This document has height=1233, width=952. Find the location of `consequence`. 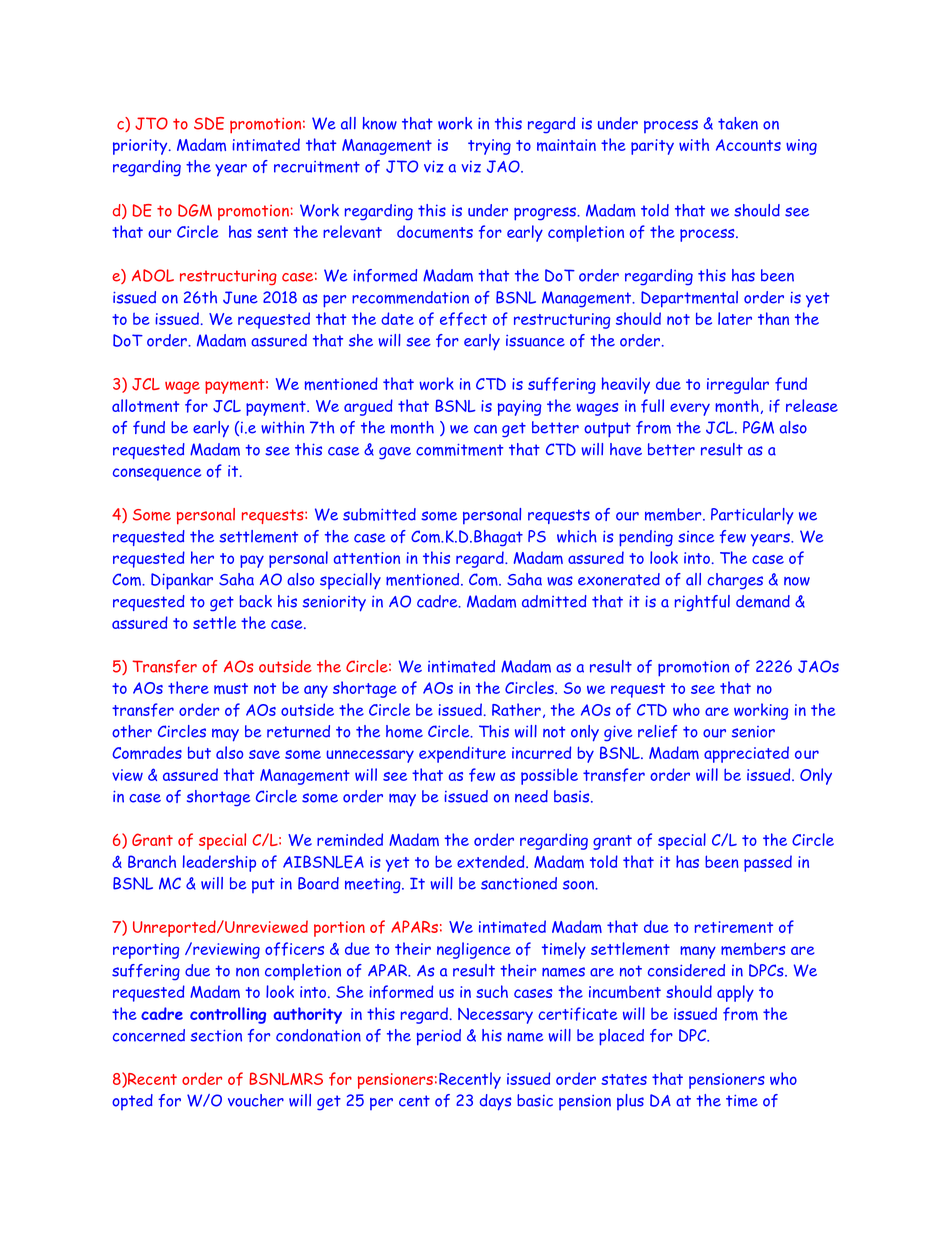

consequence is located at coordinates (157, 474).
